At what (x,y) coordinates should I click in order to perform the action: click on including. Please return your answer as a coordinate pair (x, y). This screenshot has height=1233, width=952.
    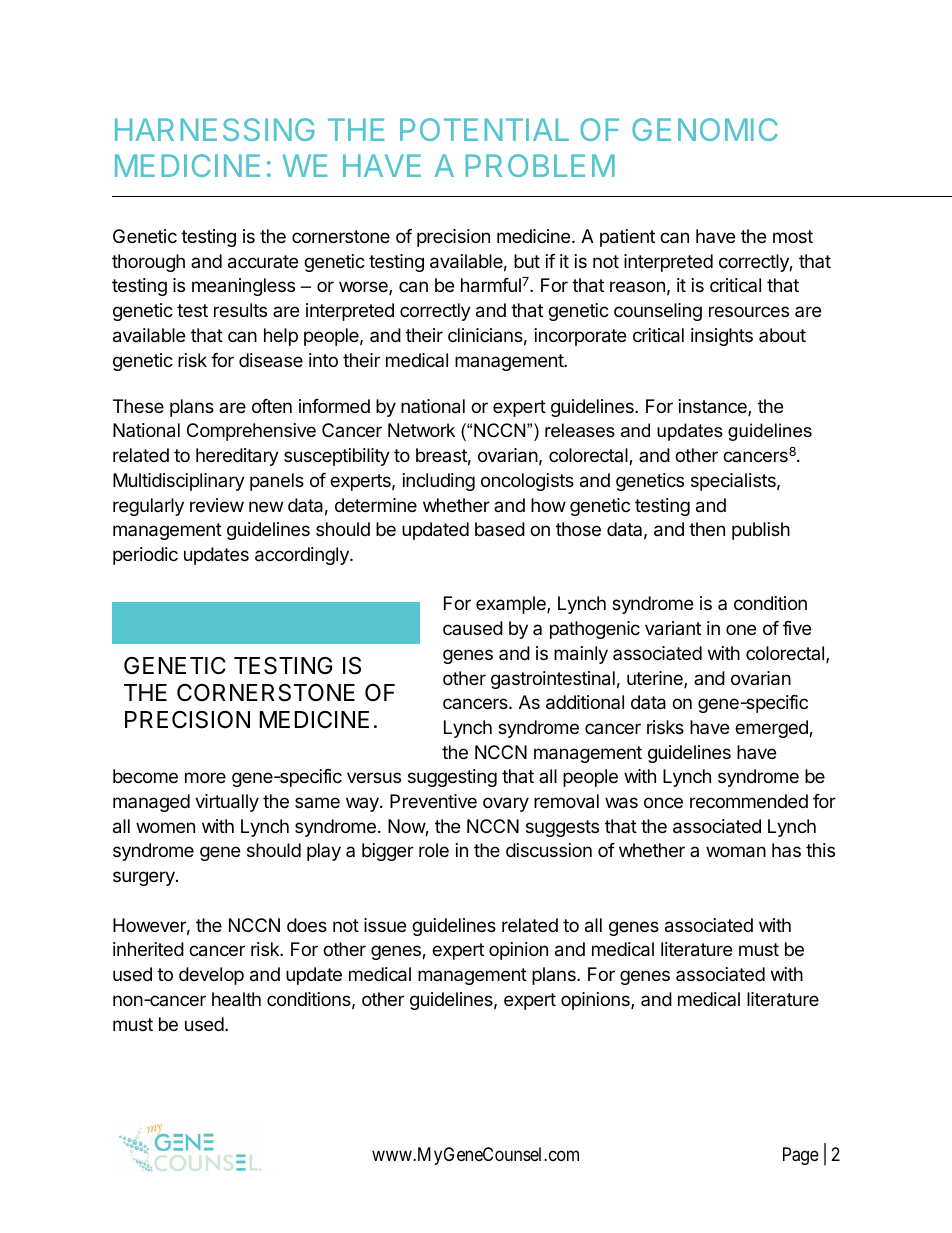
    Looking at the image, I should click on (439, 482).
